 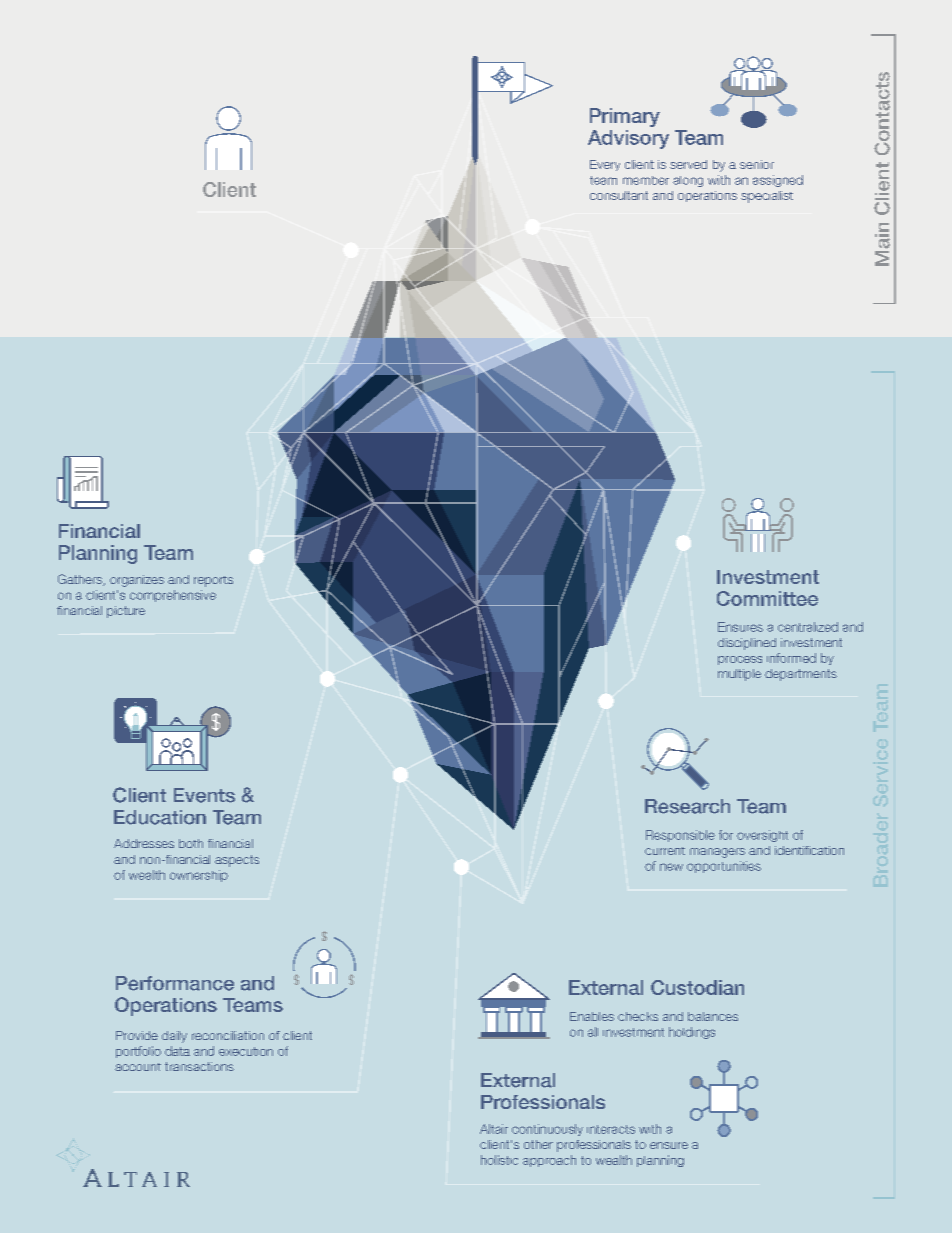 I want to click on Research, so click(x=687, y=806).
